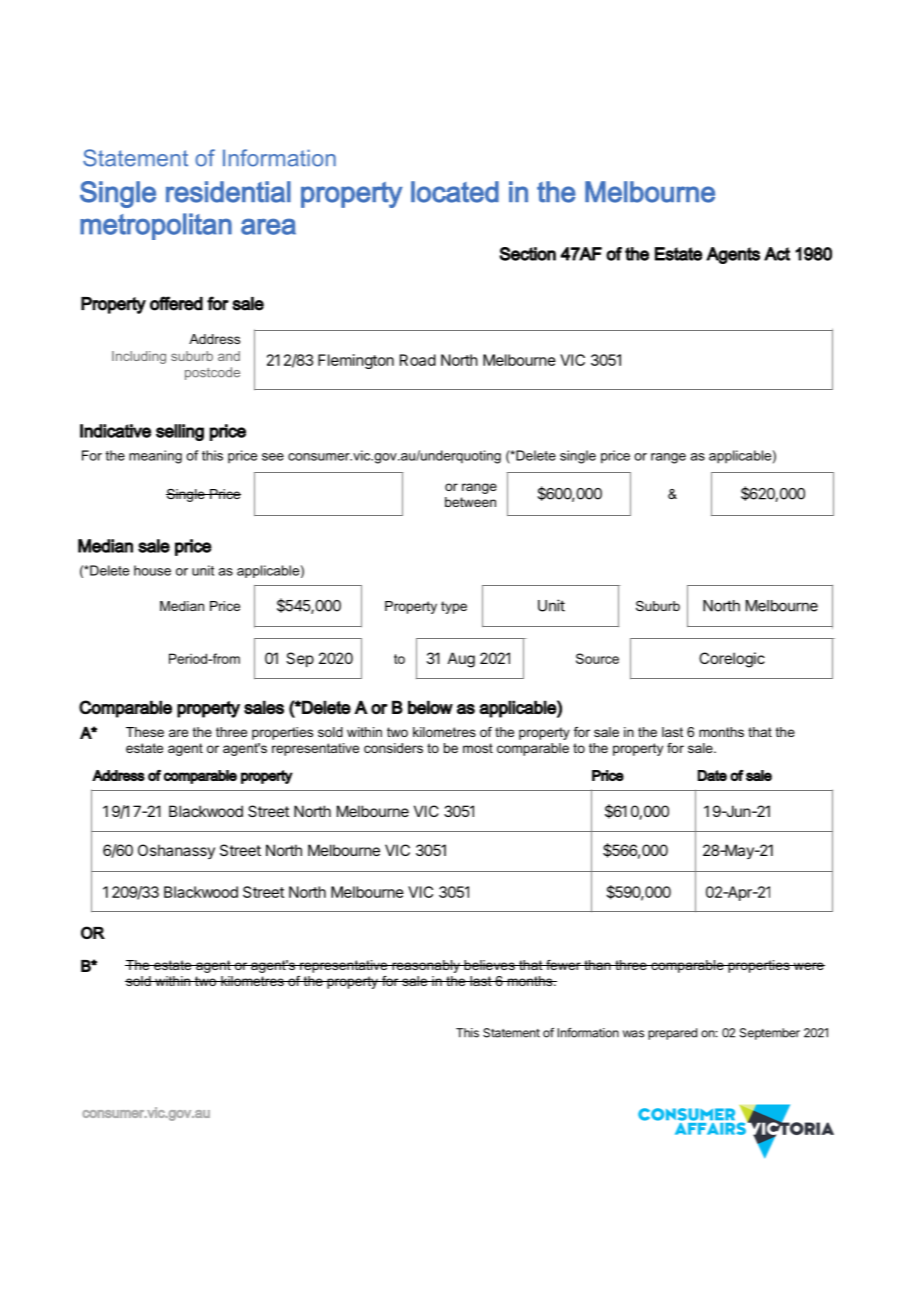 This screenshot has width=924, height=1308. What do you see at coordinates (145, 732) in the screenshot?
I see `These` at bounding box center [145, 732].
